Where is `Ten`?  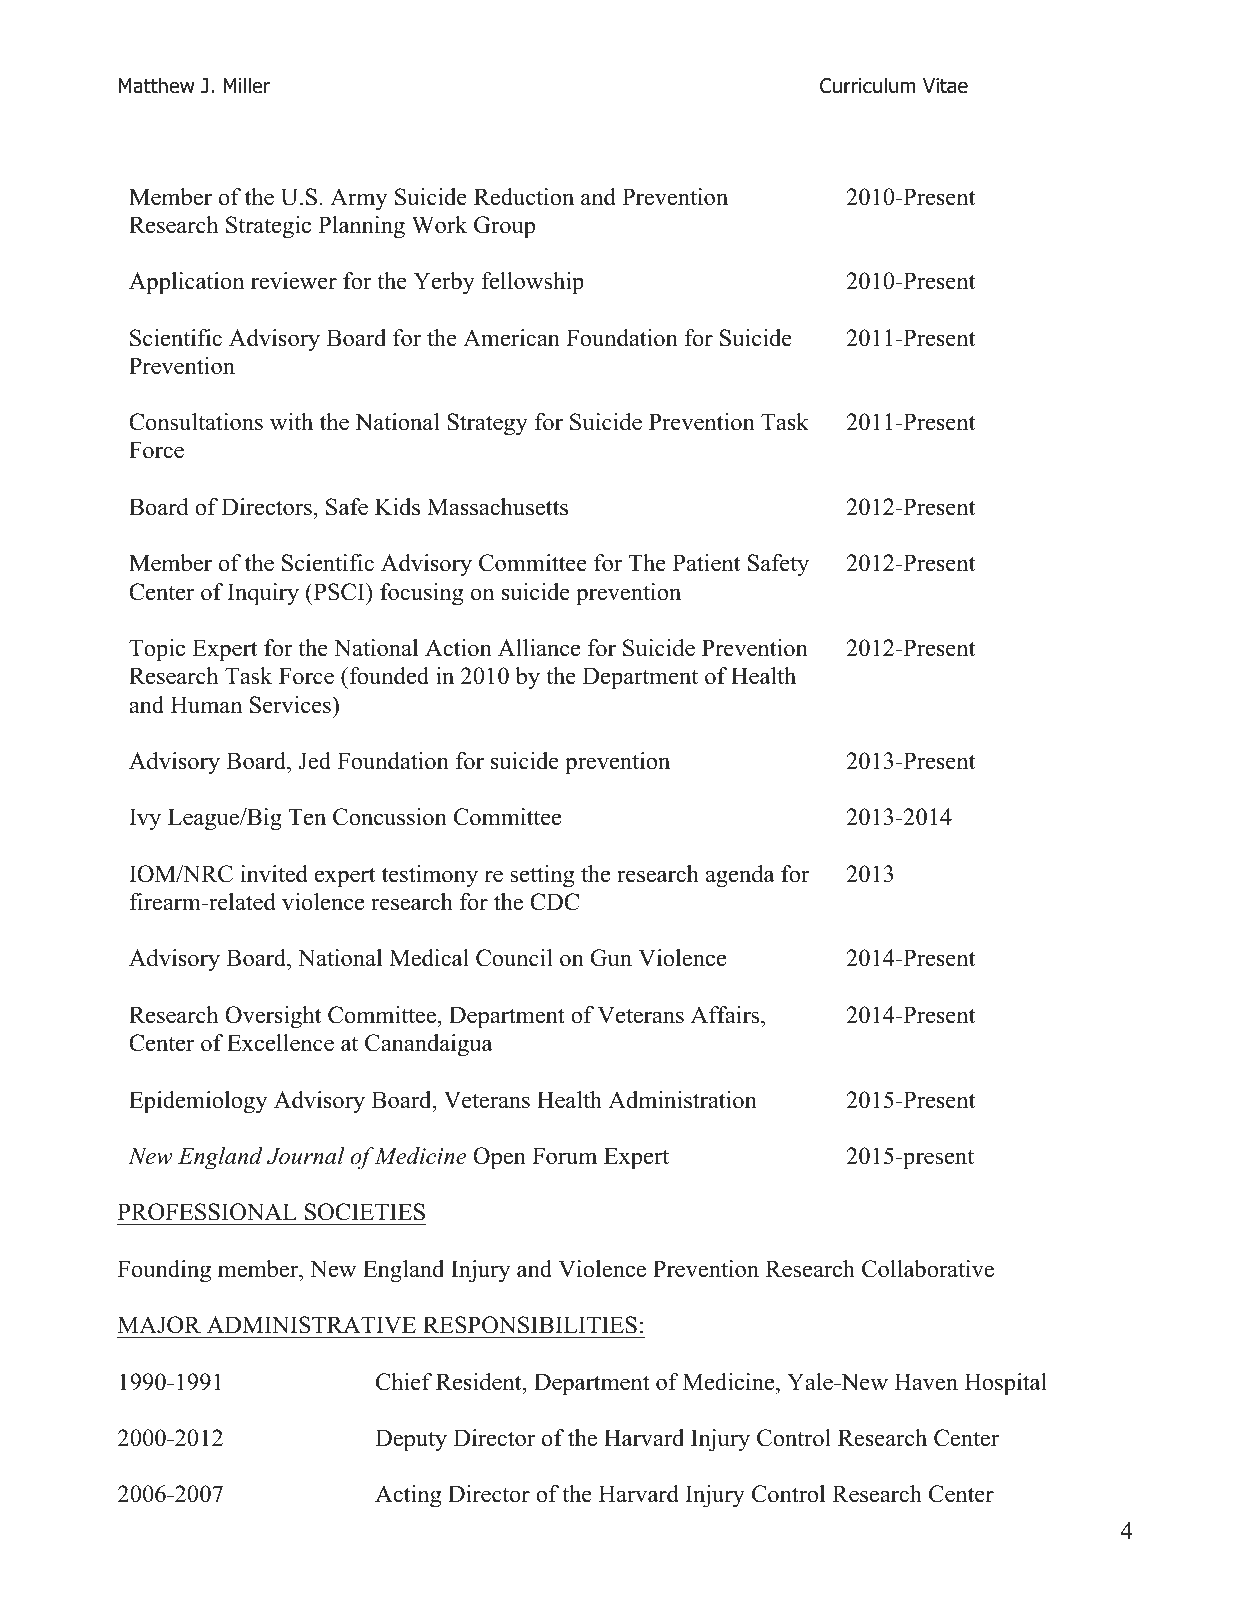
Ten is located at coordinates (307, 817).
